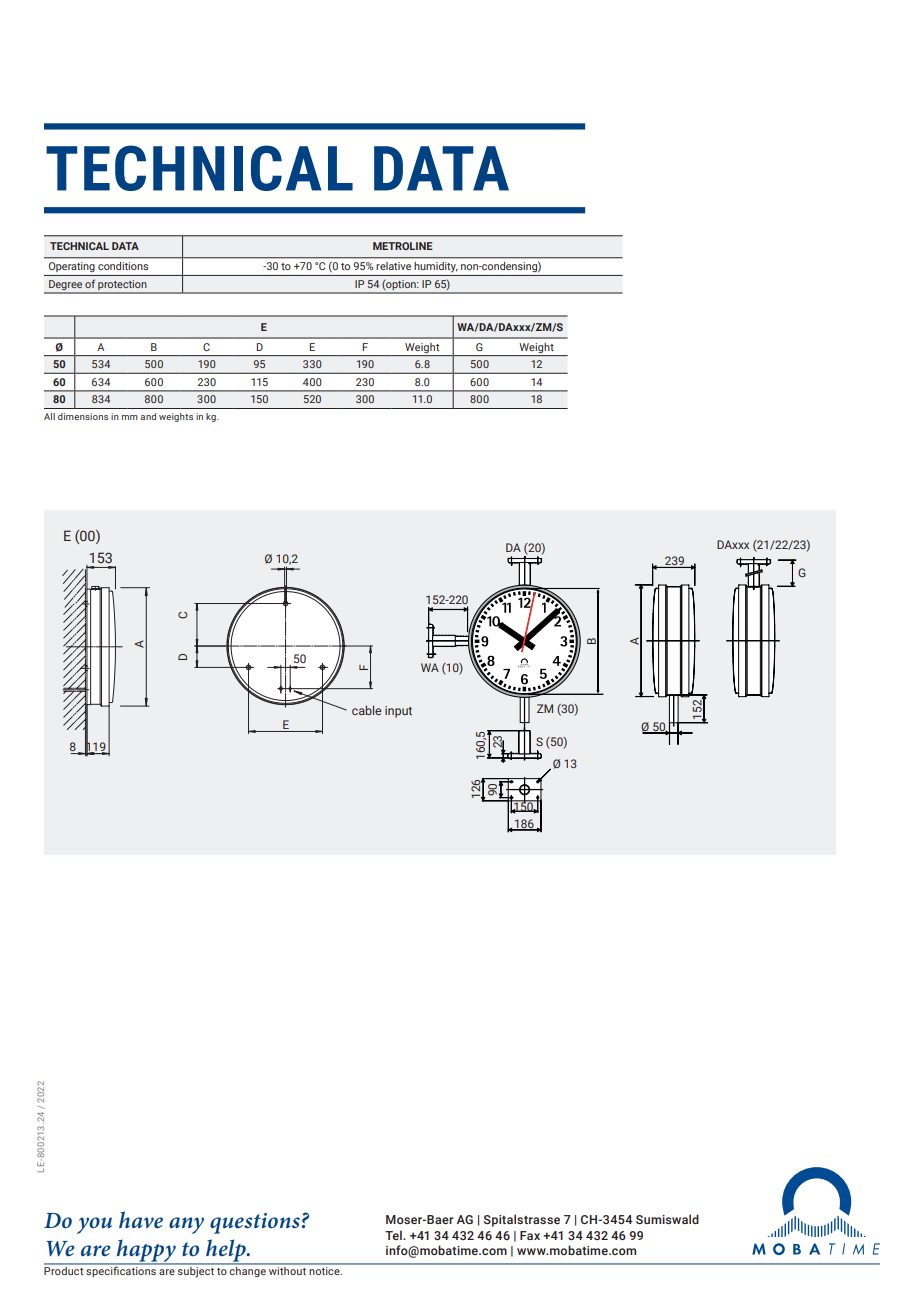 The height and width of the image is (1308, 924). Describe the element at coordinates (122, 286) in the image. I see `protection` at that location.
